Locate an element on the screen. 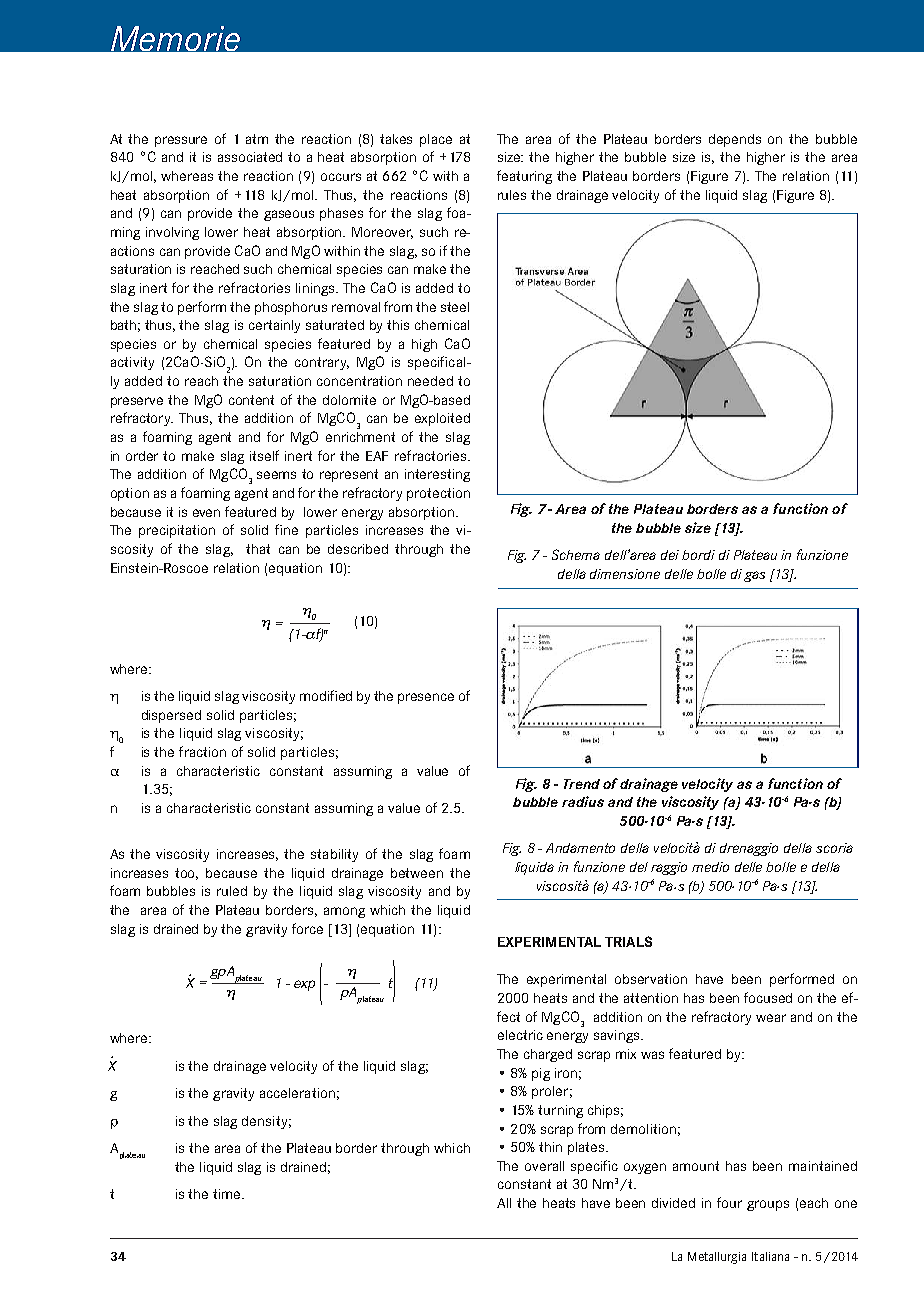 The height and width of the screenshot is (1308, 924). presence is located at coordinates (426, 698).
